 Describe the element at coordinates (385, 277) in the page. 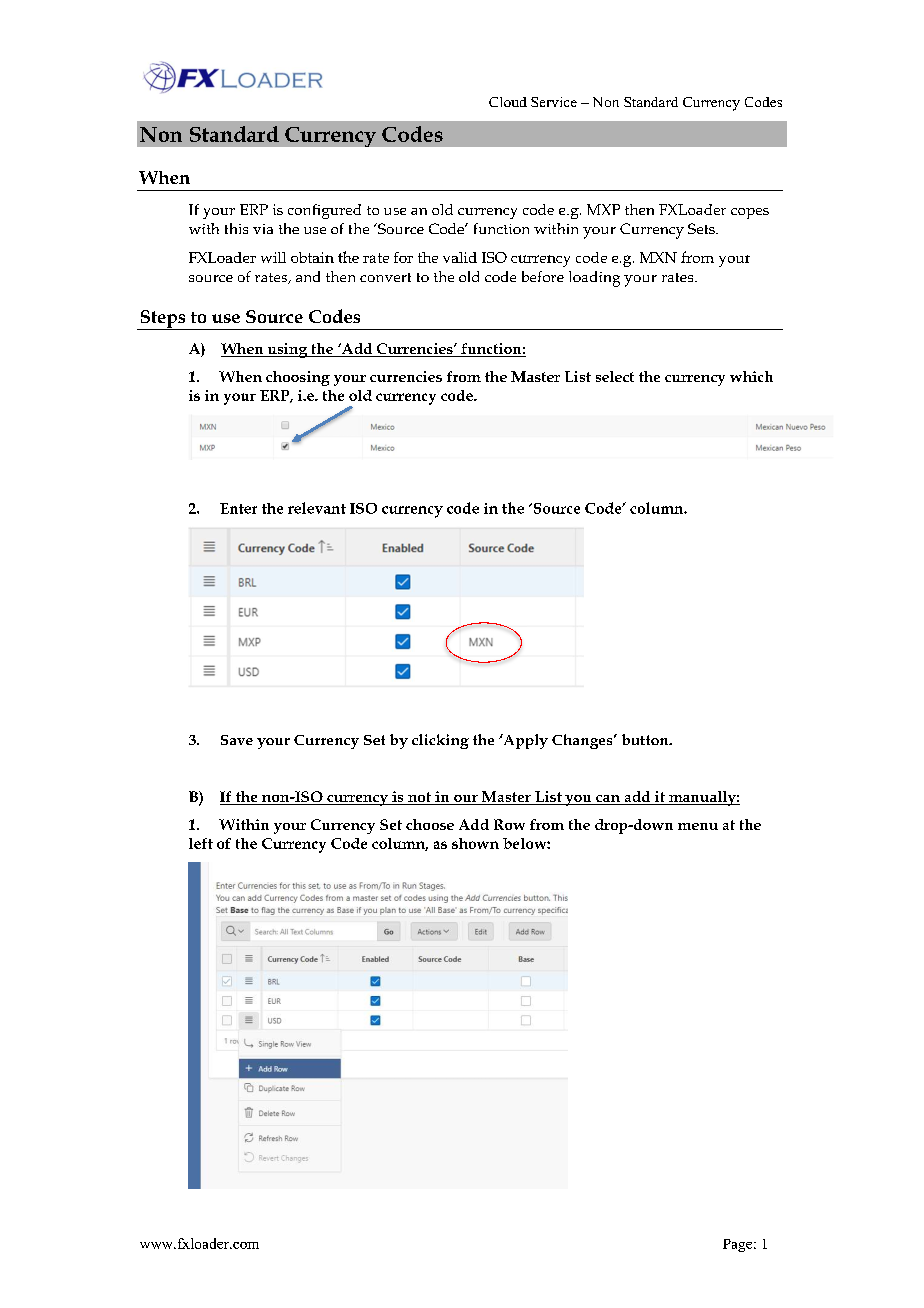

I see `convert` at that location.
